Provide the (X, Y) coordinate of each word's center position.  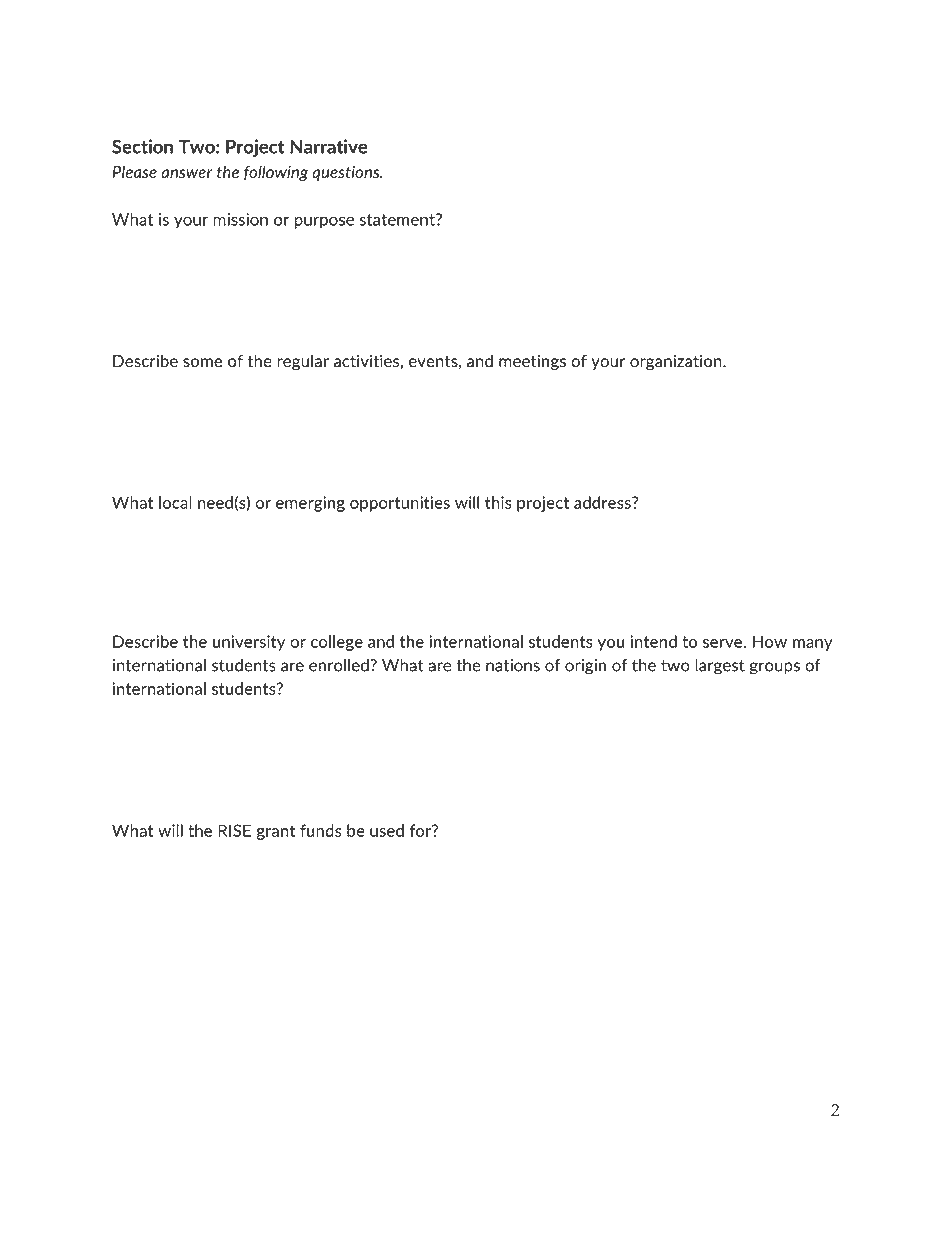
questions (347, 173)
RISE (234, 830)
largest (720, 667)
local (175, 502)
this (498, 502)
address (603, 502)
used (387, 830)
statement (398, 220)
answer (187, 174)
